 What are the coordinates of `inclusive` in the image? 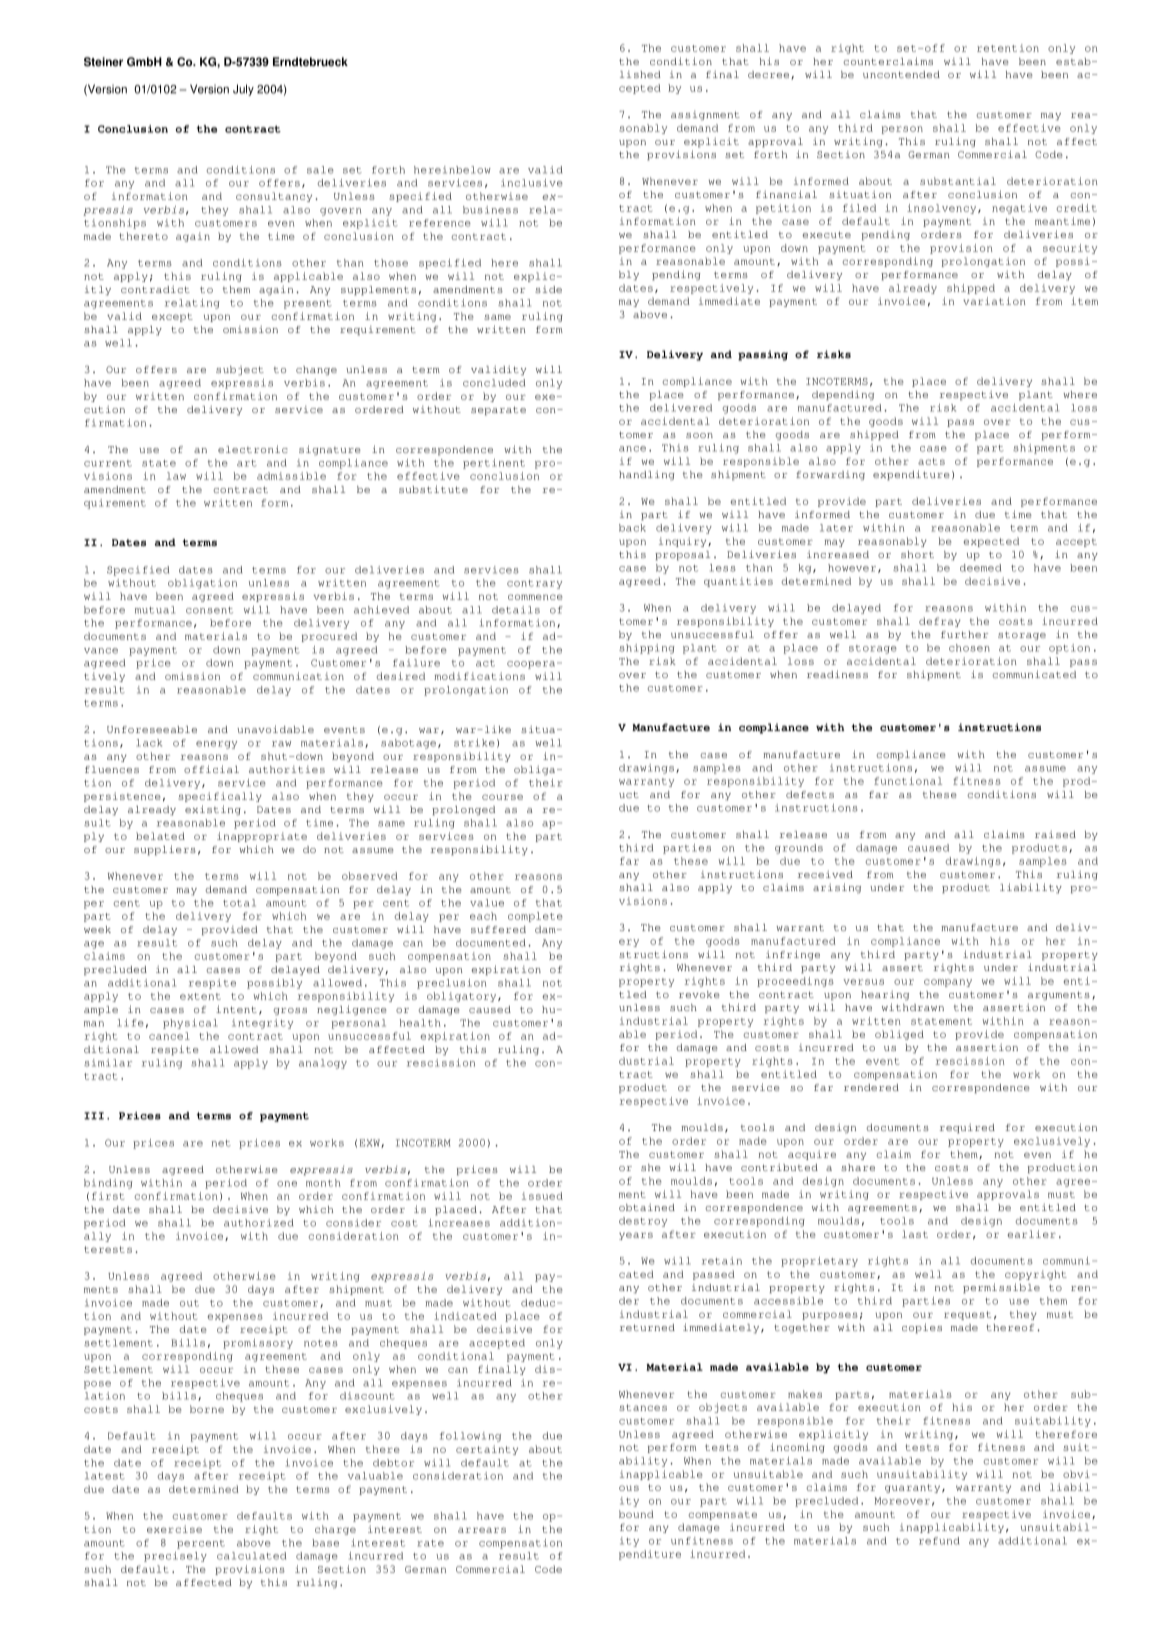 It's located at (532, 183).
